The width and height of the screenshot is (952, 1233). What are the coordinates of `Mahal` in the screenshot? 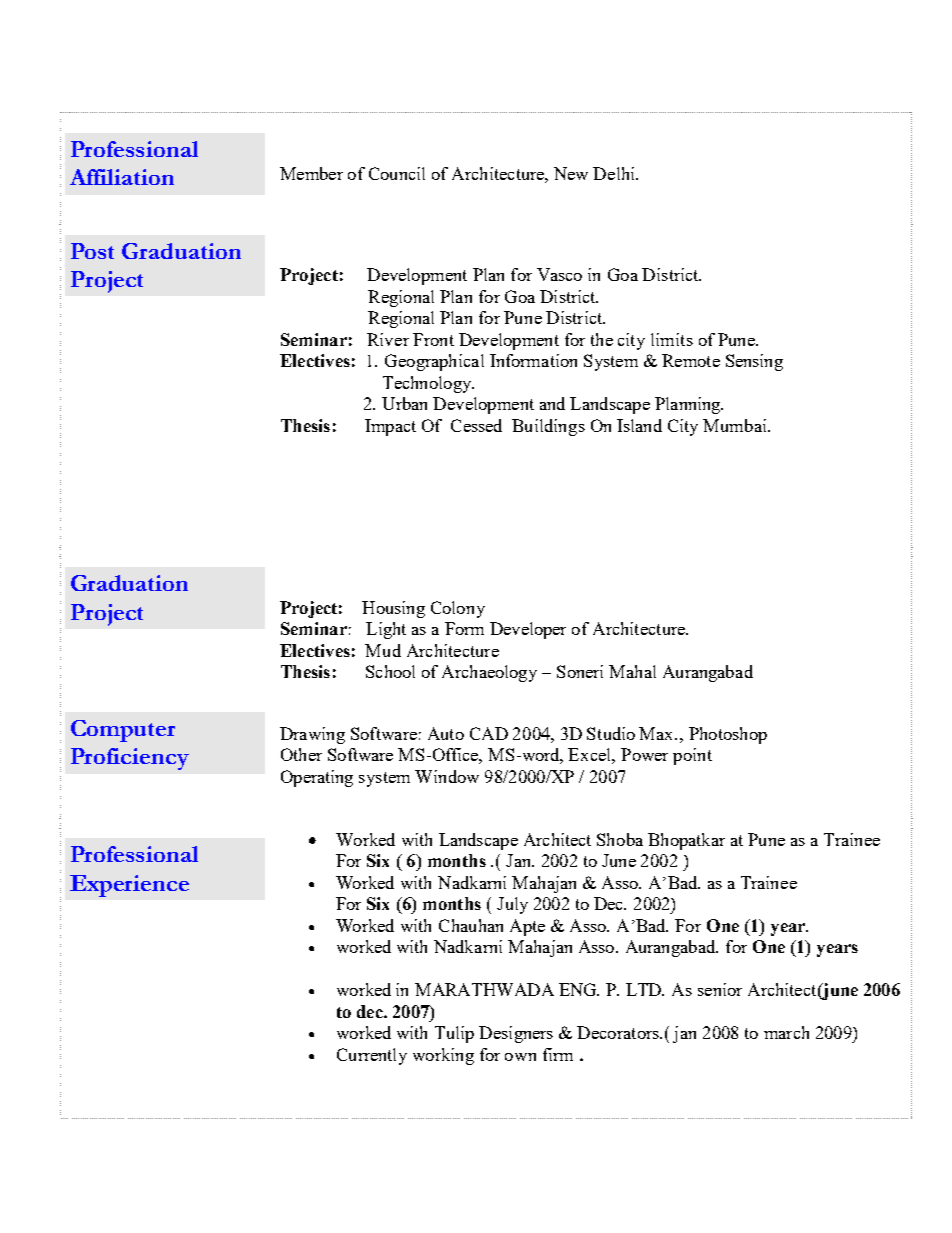 It's located at (632, 671).
